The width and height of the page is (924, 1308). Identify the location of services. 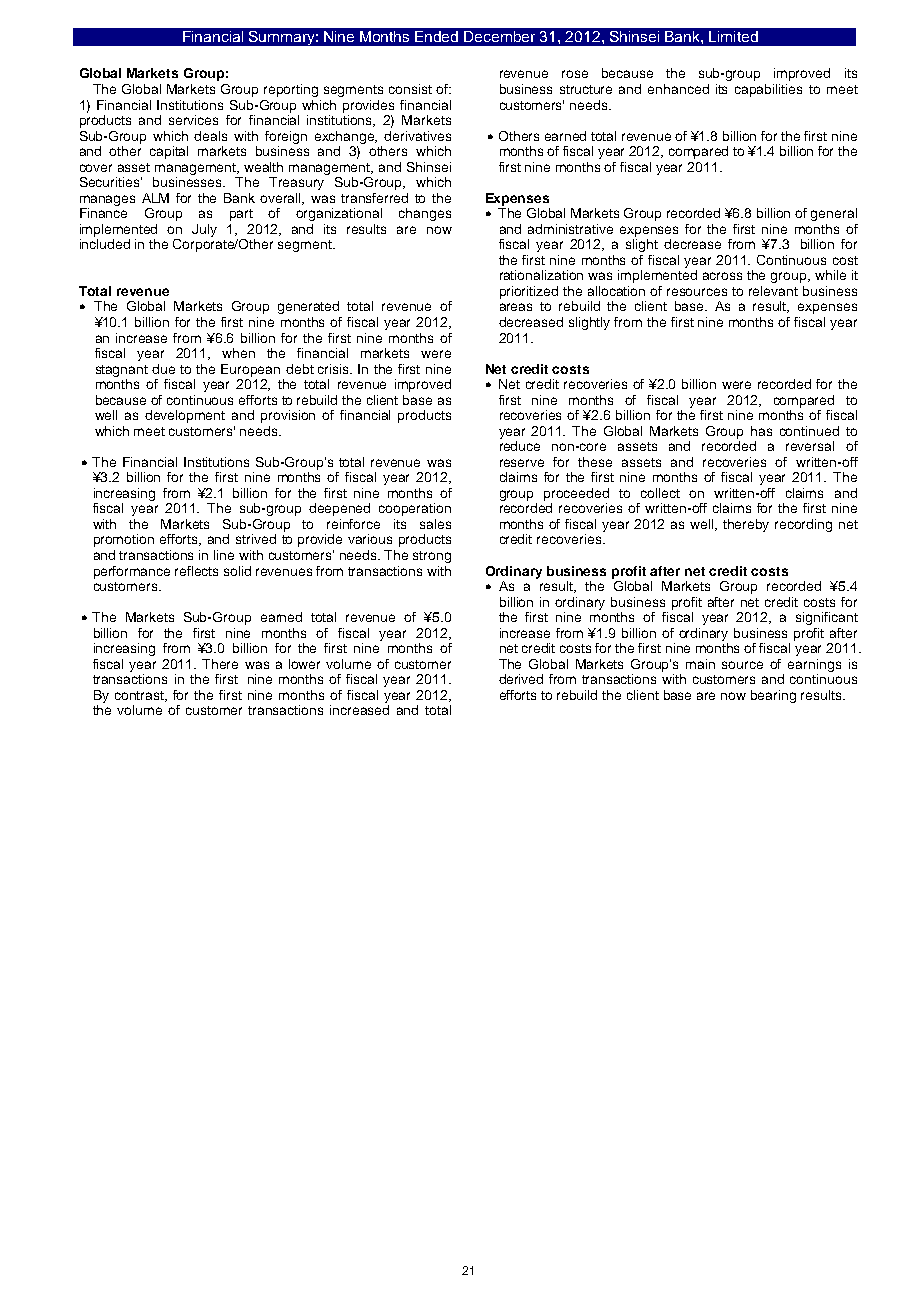
(193, 120).
